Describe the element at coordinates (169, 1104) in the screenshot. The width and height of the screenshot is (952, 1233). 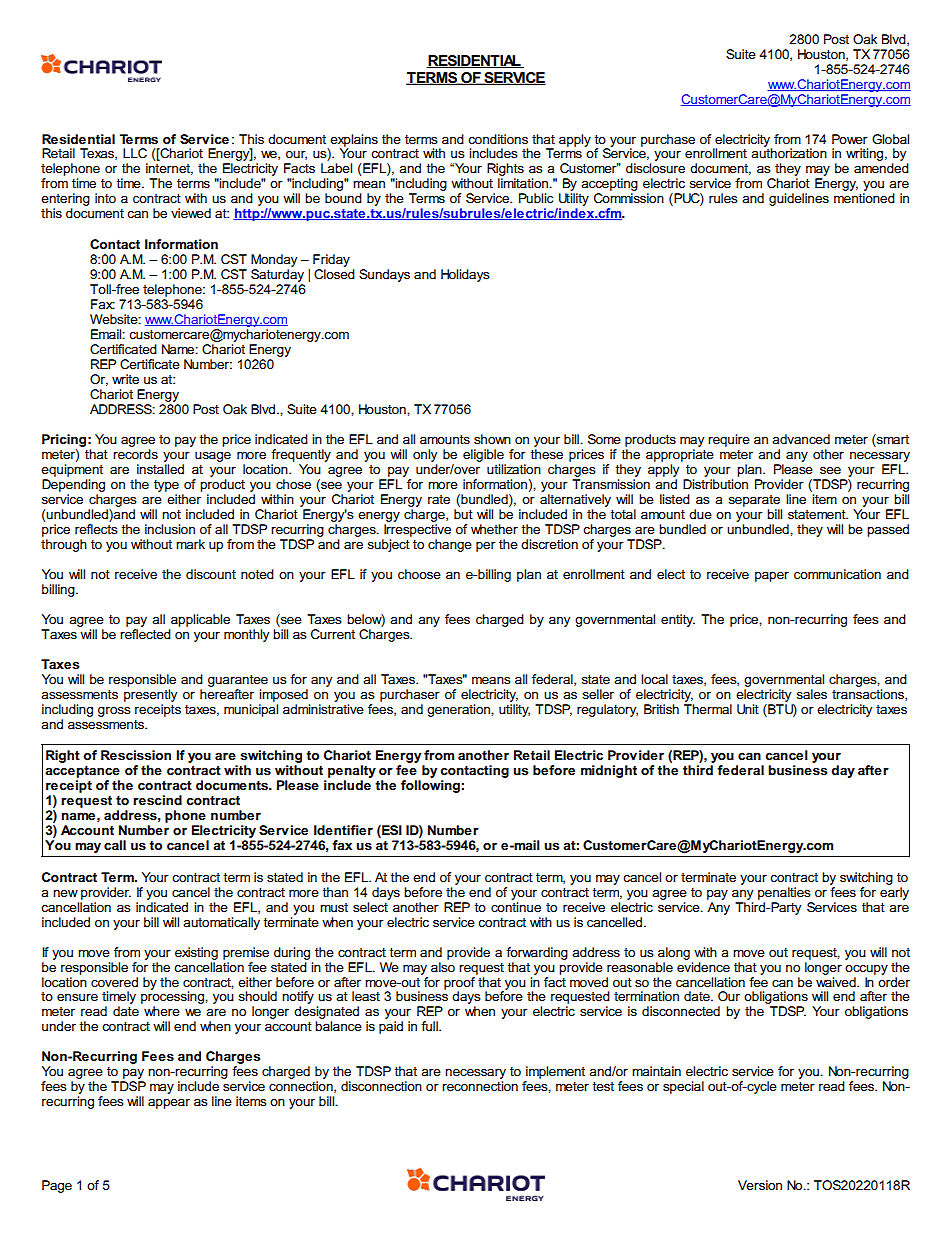
I see `appear` at that location.
